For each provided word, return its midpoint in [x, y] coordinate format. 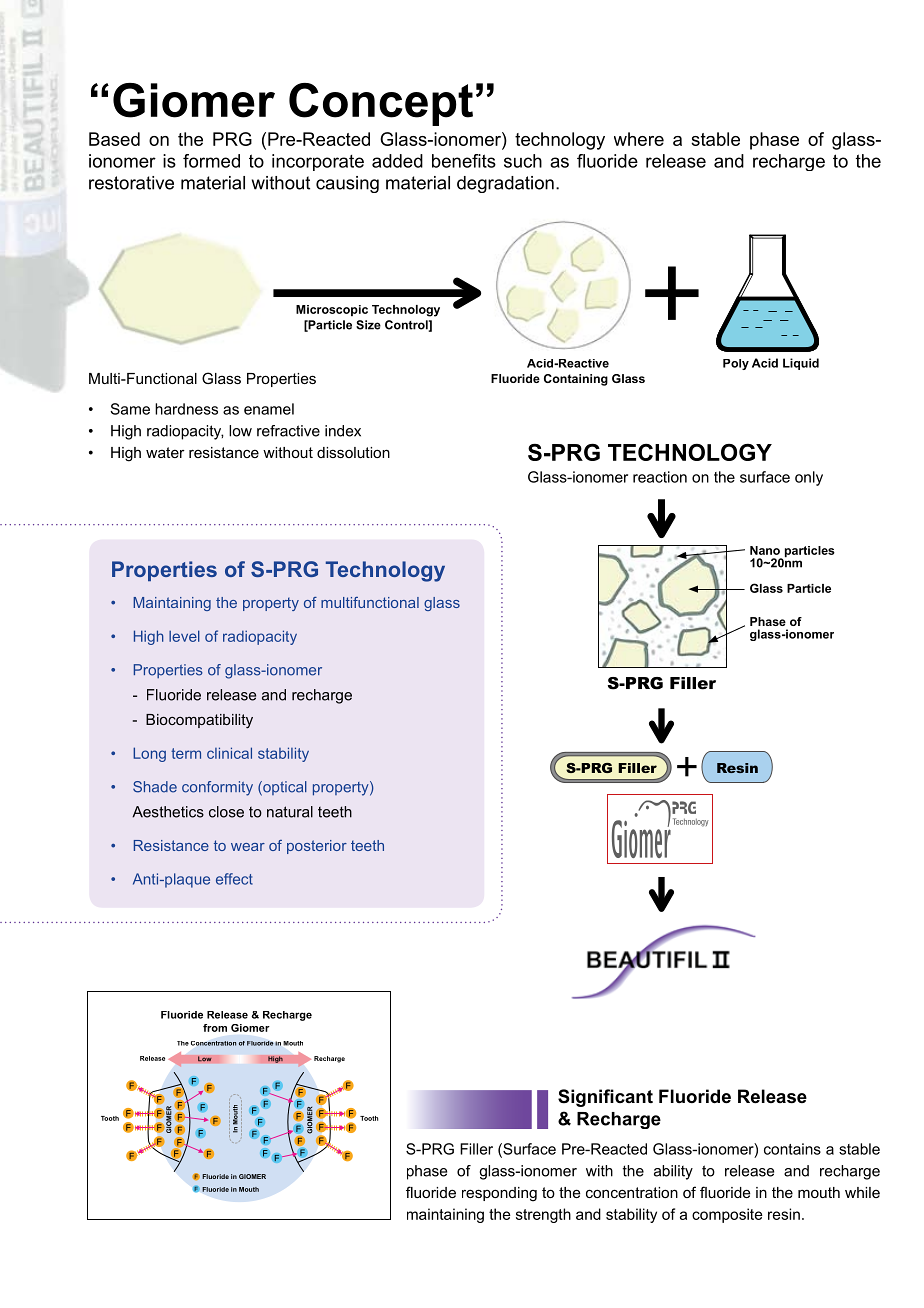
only [809, 478]
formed [211, 161]
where [639, 139]
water [165, 452]
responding [499, 1194]
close [226, 812]
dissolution [353, 452]
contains [792, 1149]
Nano [765, 550]
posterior [317, 847]
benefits [464, 161]
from [215, 1028]
